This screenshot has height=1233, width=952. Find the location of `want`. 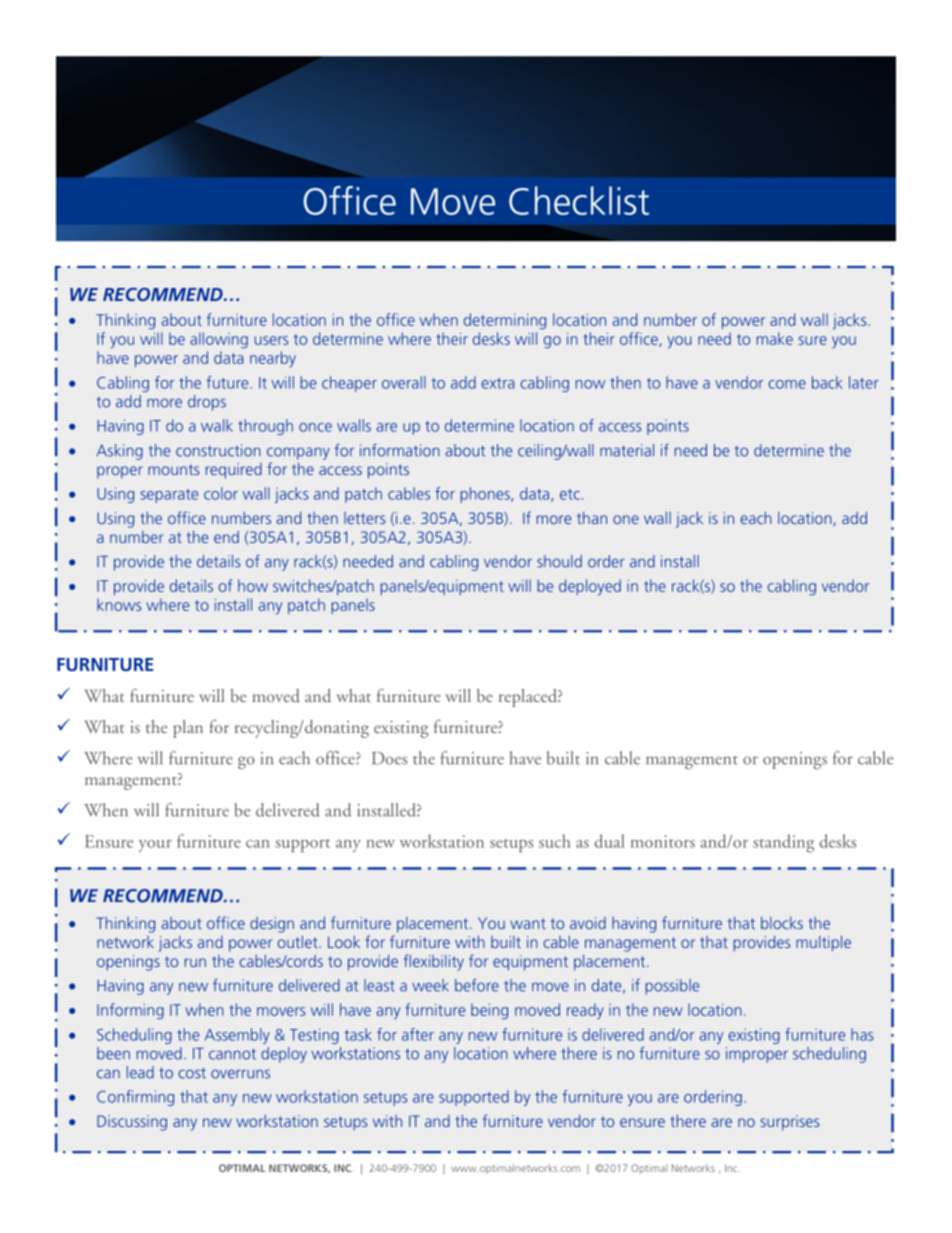

want is located at coordinates (528, 923).
